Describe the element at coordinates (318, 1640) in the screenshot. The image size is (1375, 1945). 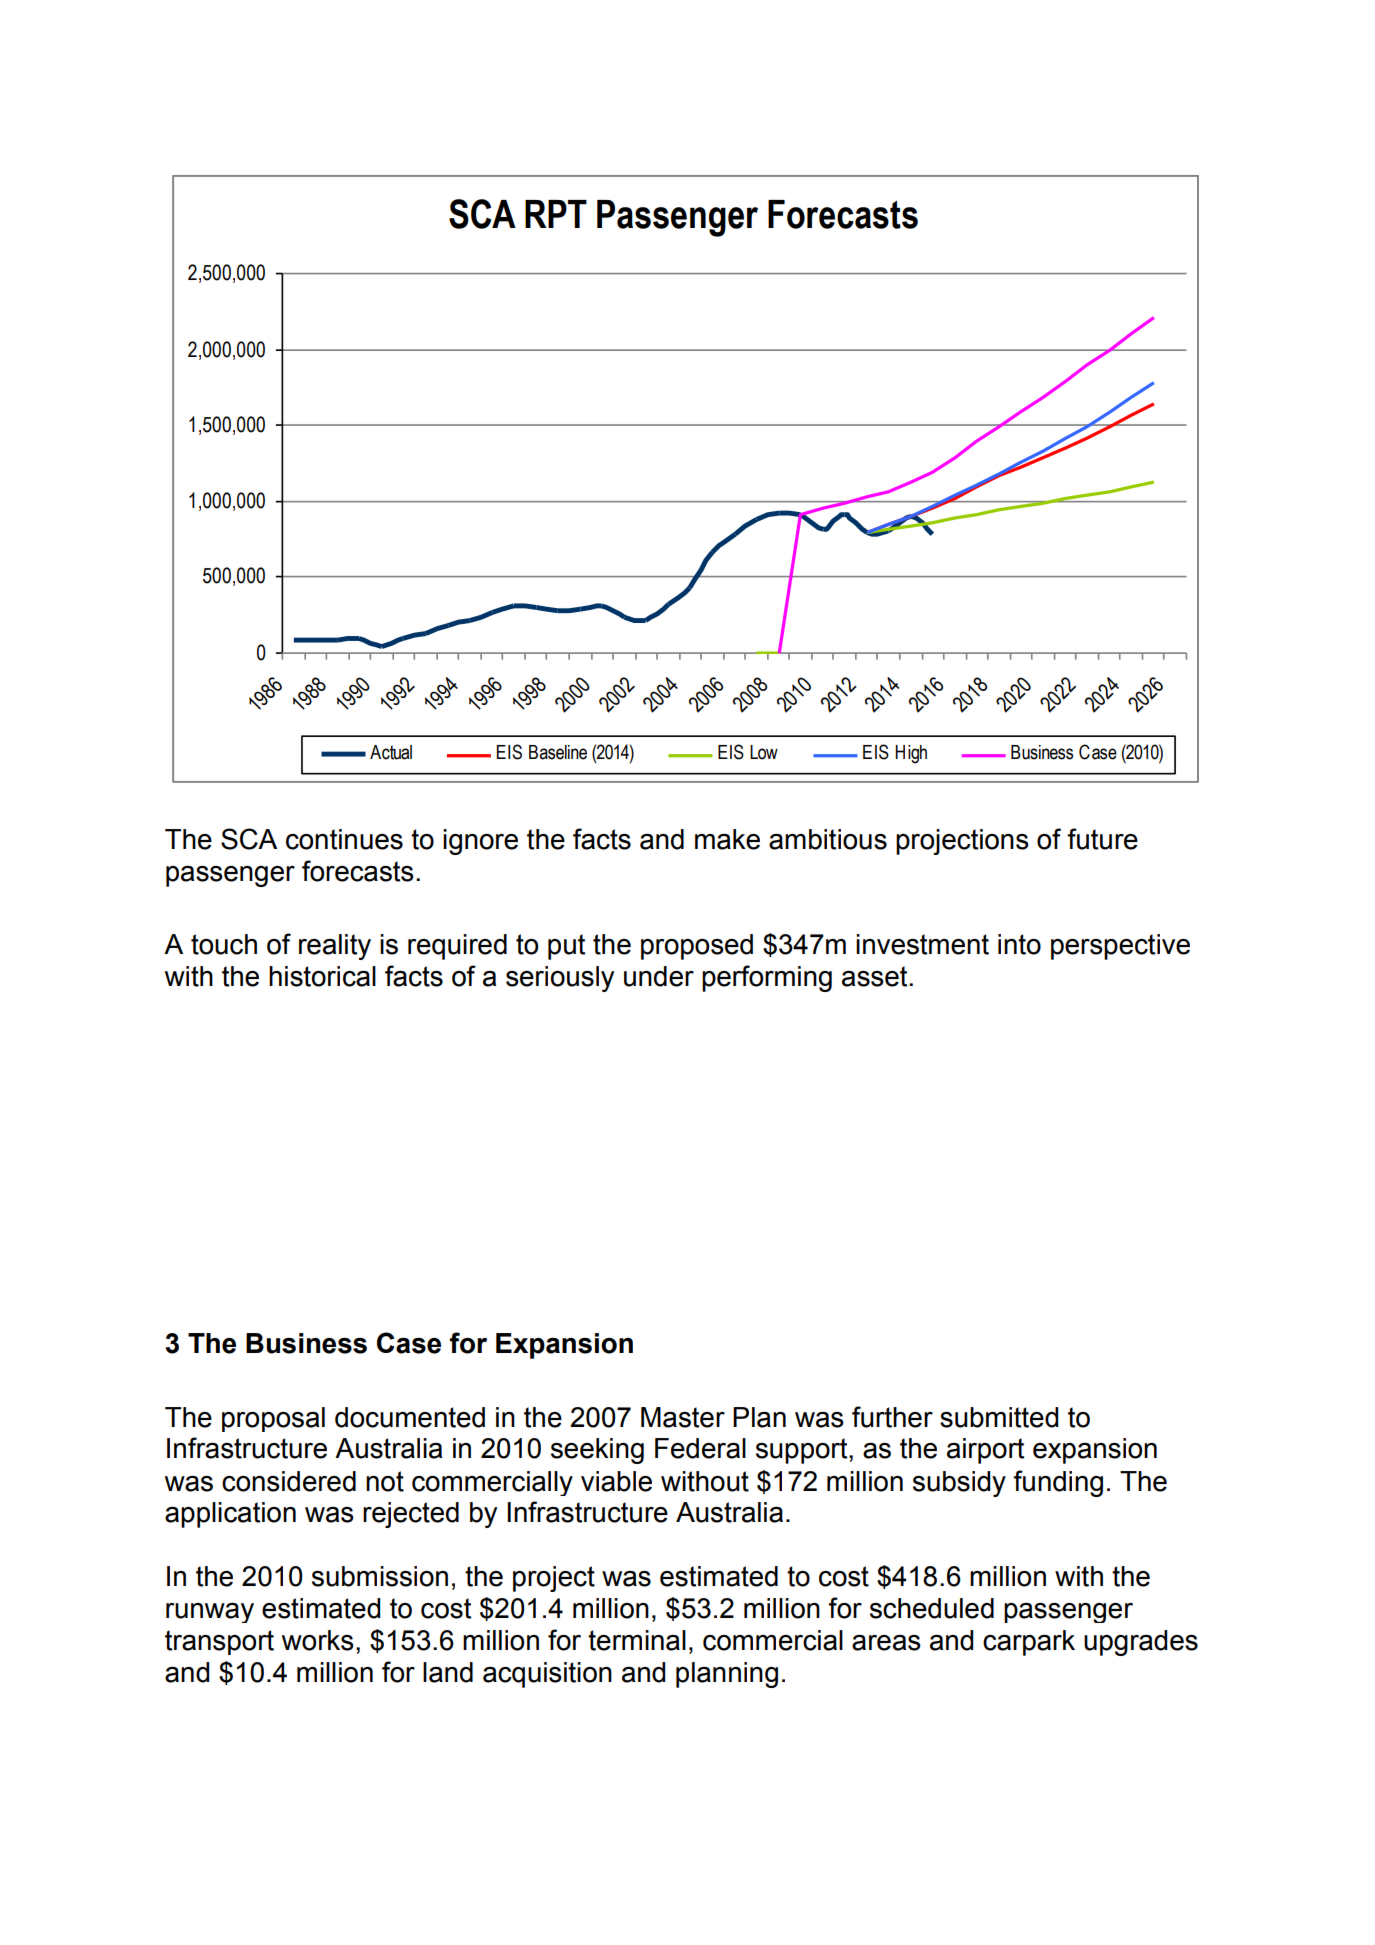
I see `works` at that location.
